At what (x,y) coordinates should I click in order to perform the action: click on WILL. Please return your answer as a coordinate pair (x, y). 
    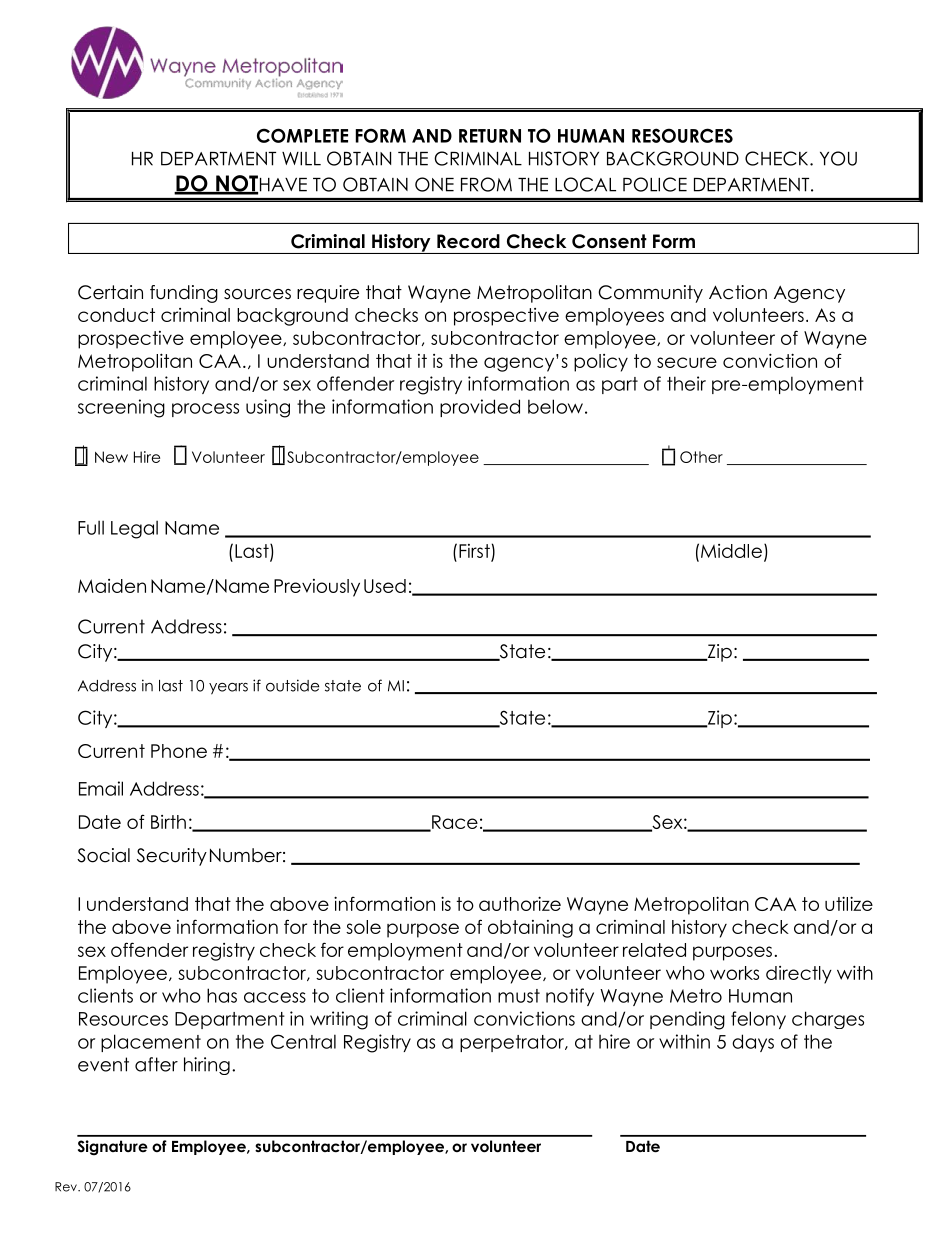
    Looking at the image, I should click on (301, 159).
